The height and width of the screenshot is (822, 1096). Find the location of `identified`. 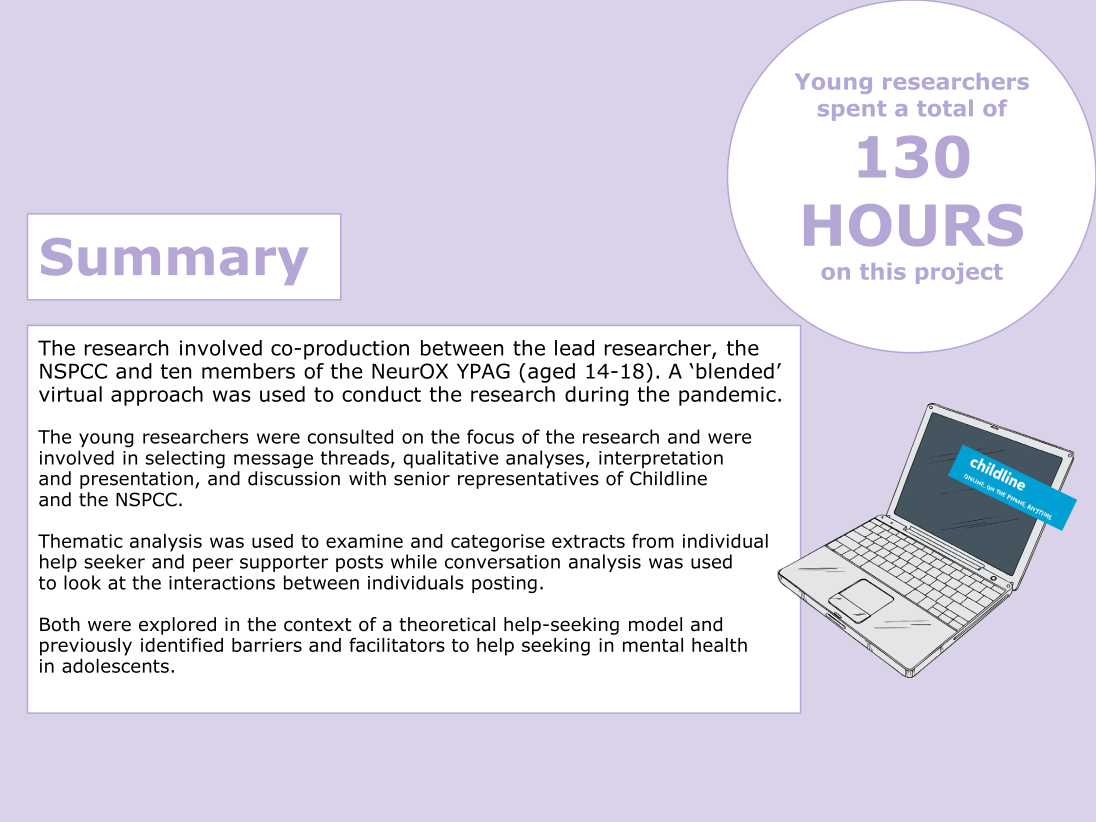

identified is located at coordinates (182, 644).
